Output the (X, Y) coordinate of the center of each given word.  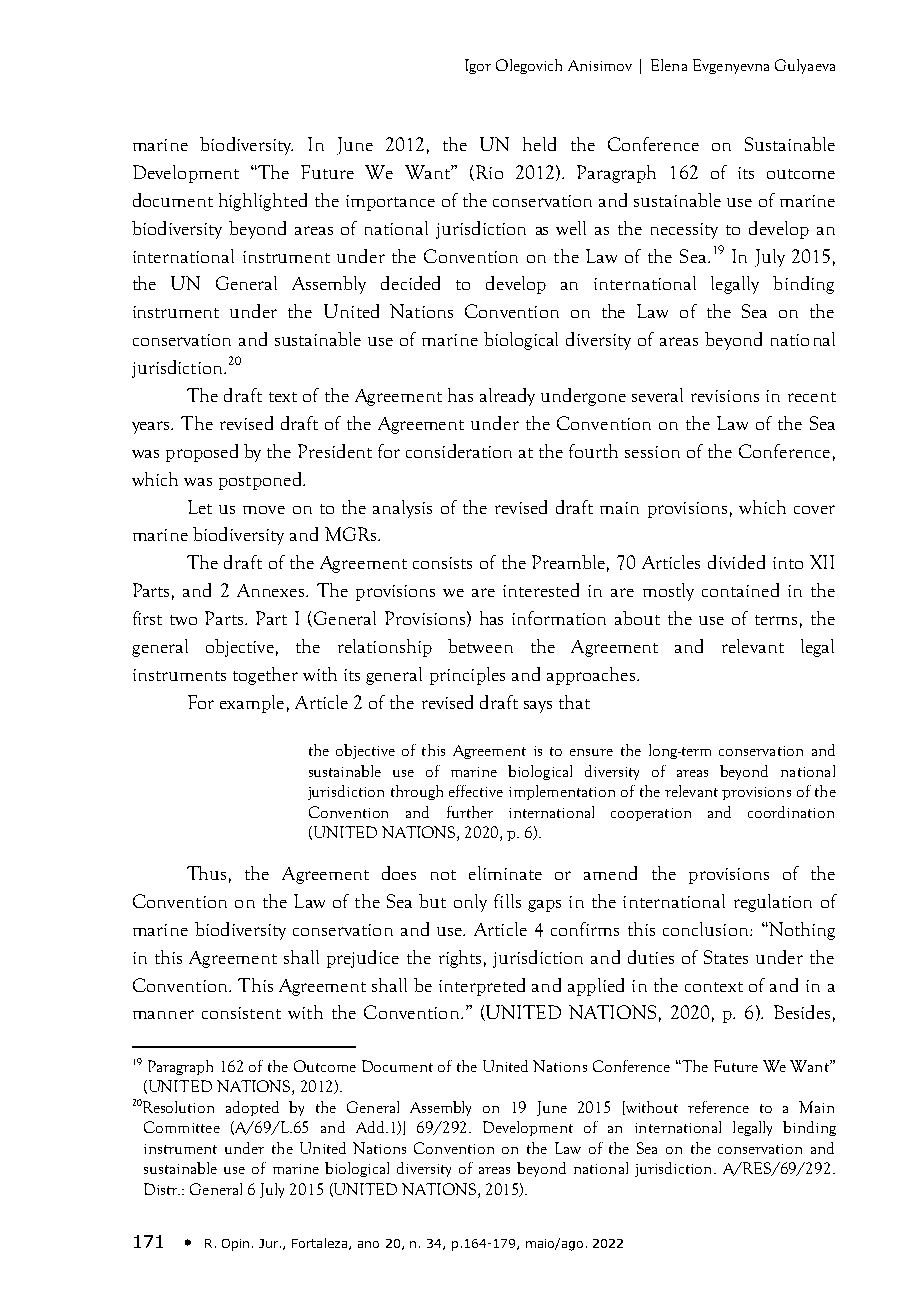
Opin (235, 1245)
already (507, 397)
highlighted (263, 202)
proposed (202, 453)
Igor (478, 66)
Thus (206, 873)
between (480, 646)
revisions (725, 396)
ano (368, 1244)
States (726, 957)
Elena (669, 65)
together (265, 676)
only (470, 903)
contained (740, 590)
